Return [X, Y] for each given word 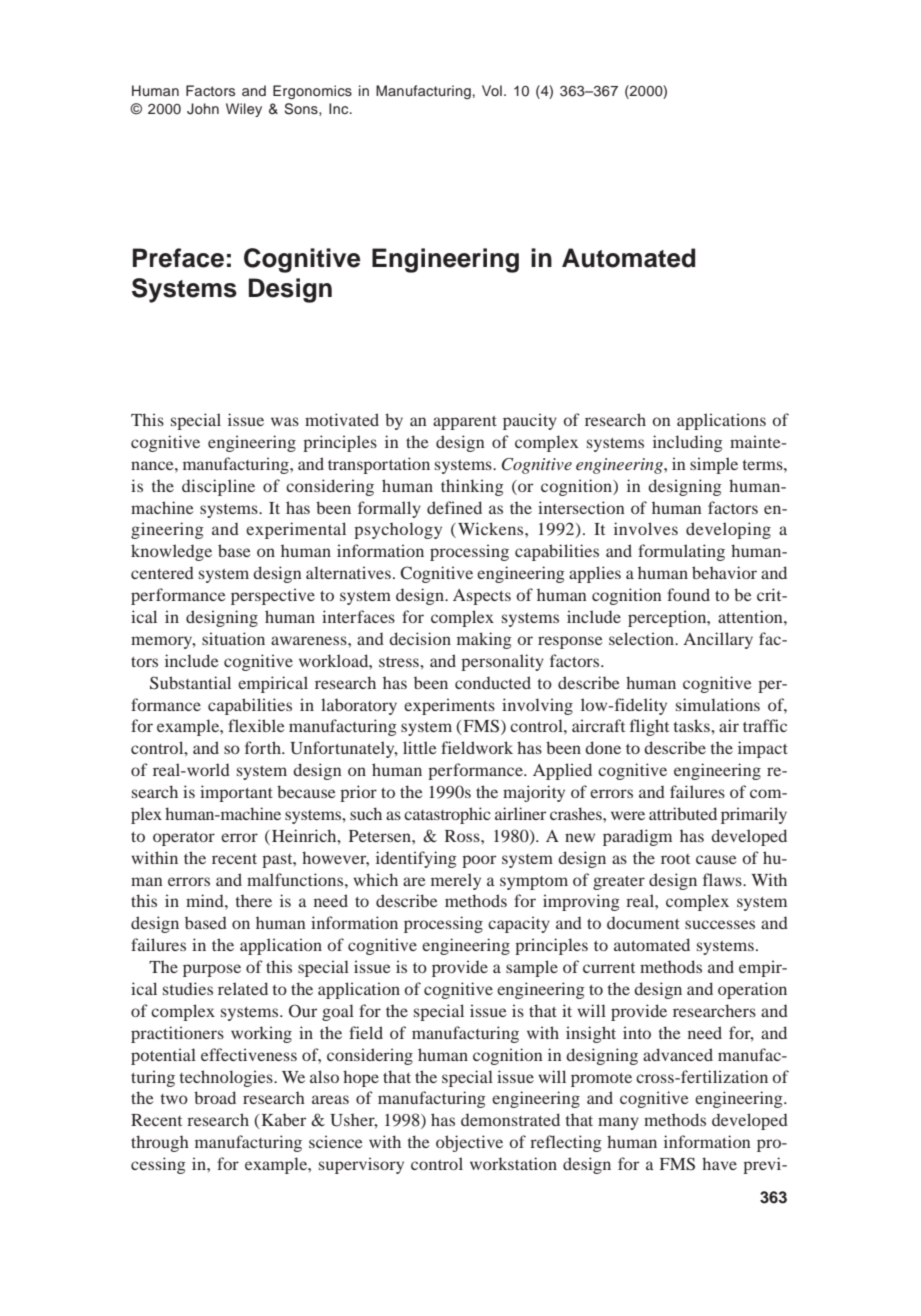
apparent [465, 423]
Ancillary [718, 640]
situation [233, 638]
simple [714, 465]
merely [456, 881]
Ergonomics [312, 92]
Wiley [244, 110]
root [675, 859]
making [484, 640]
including [688, 443]
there [254, 900]
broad [215, 1097]
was [285, 421]
